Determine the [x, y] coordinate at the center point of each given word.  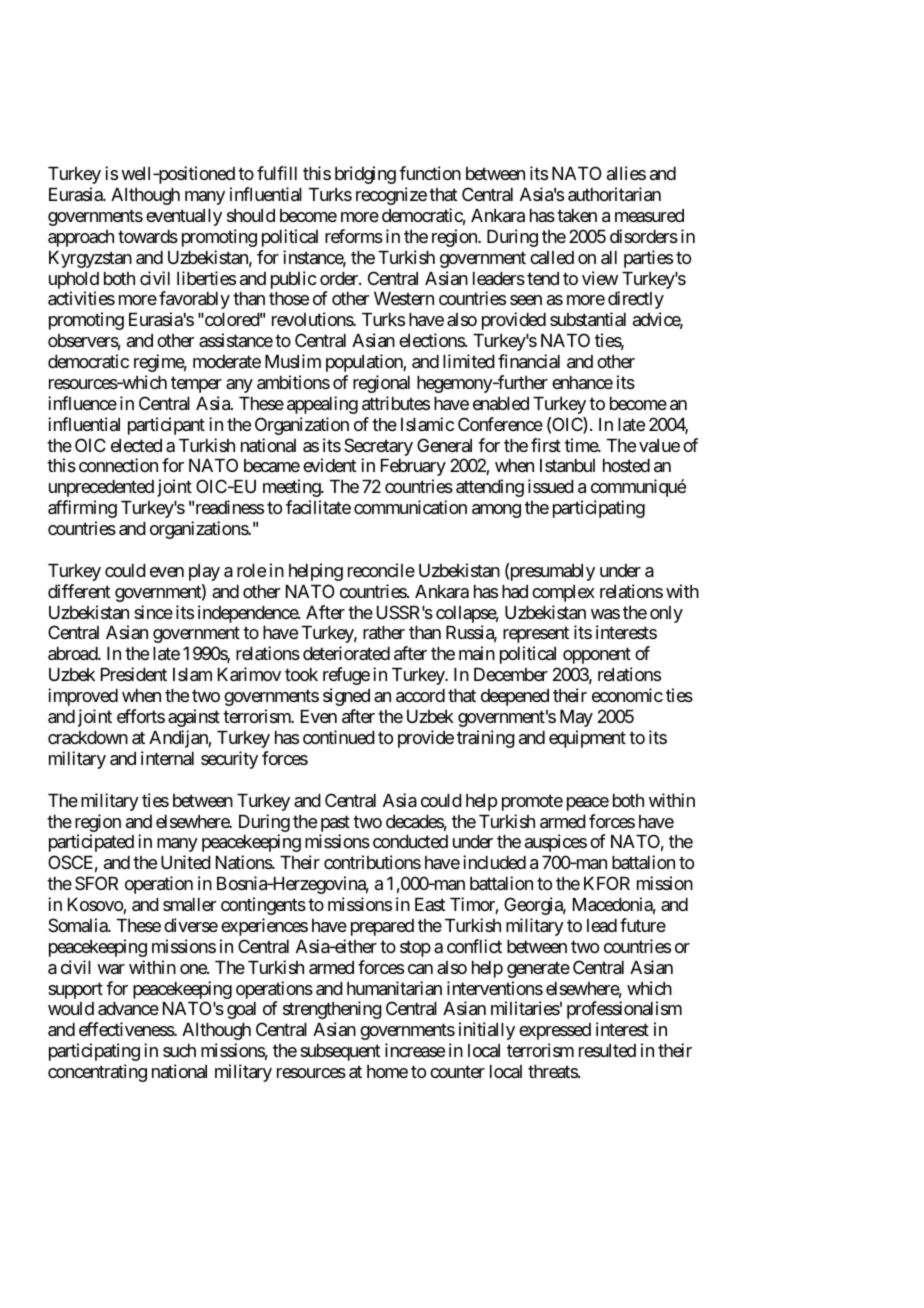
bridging [365, 175]
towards [148, 236]
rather [384, 633]
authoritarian [614, 194]
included [494, 862]
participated [91, 843]
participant [166, 426]
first [546, 445]
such [179, 1050]
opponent [597, 656]
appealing [322, 405]
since [153, 612]
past [335, 823]
